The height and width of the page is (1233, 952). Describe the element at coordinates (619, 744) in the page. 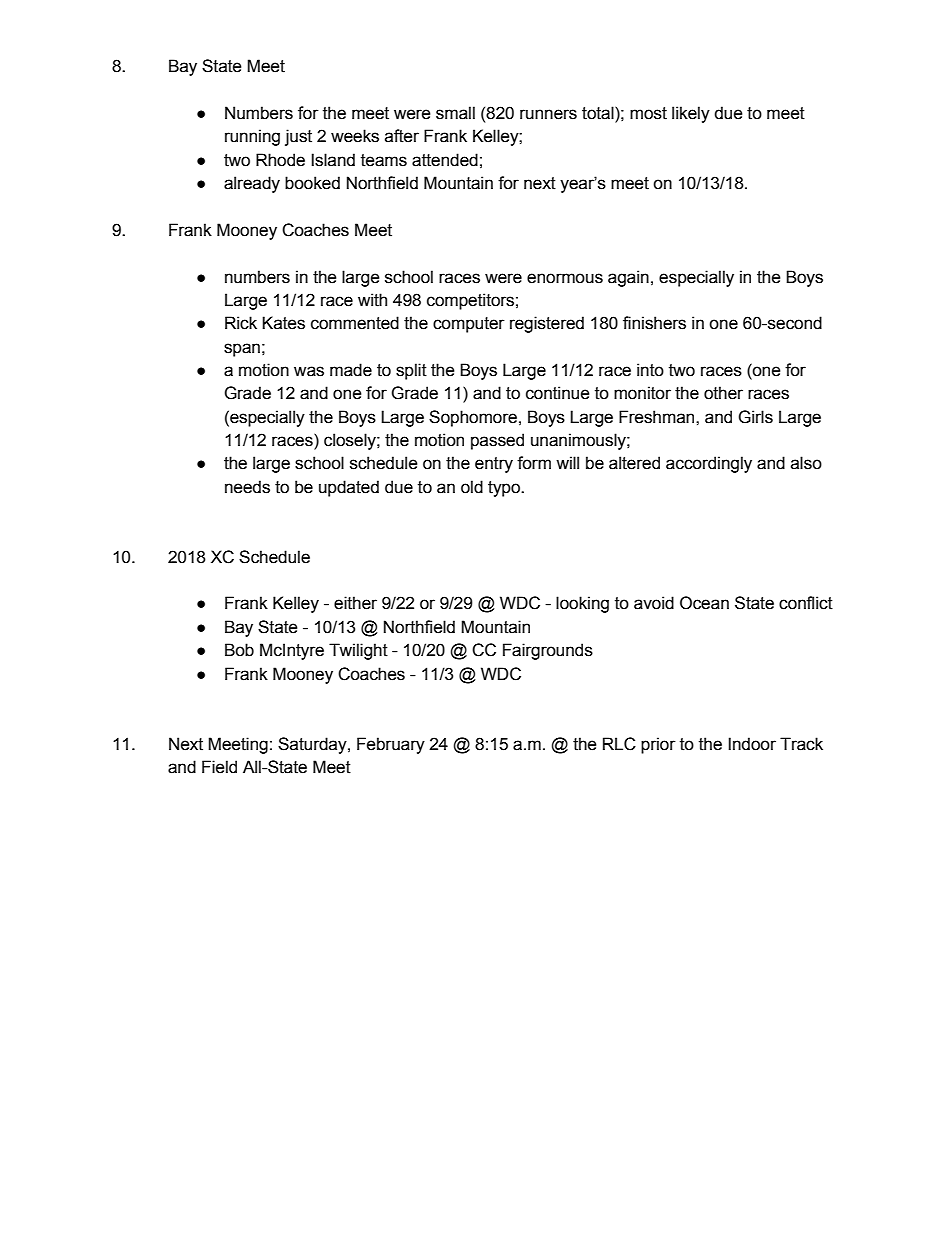

I see `RLC` at that location.
